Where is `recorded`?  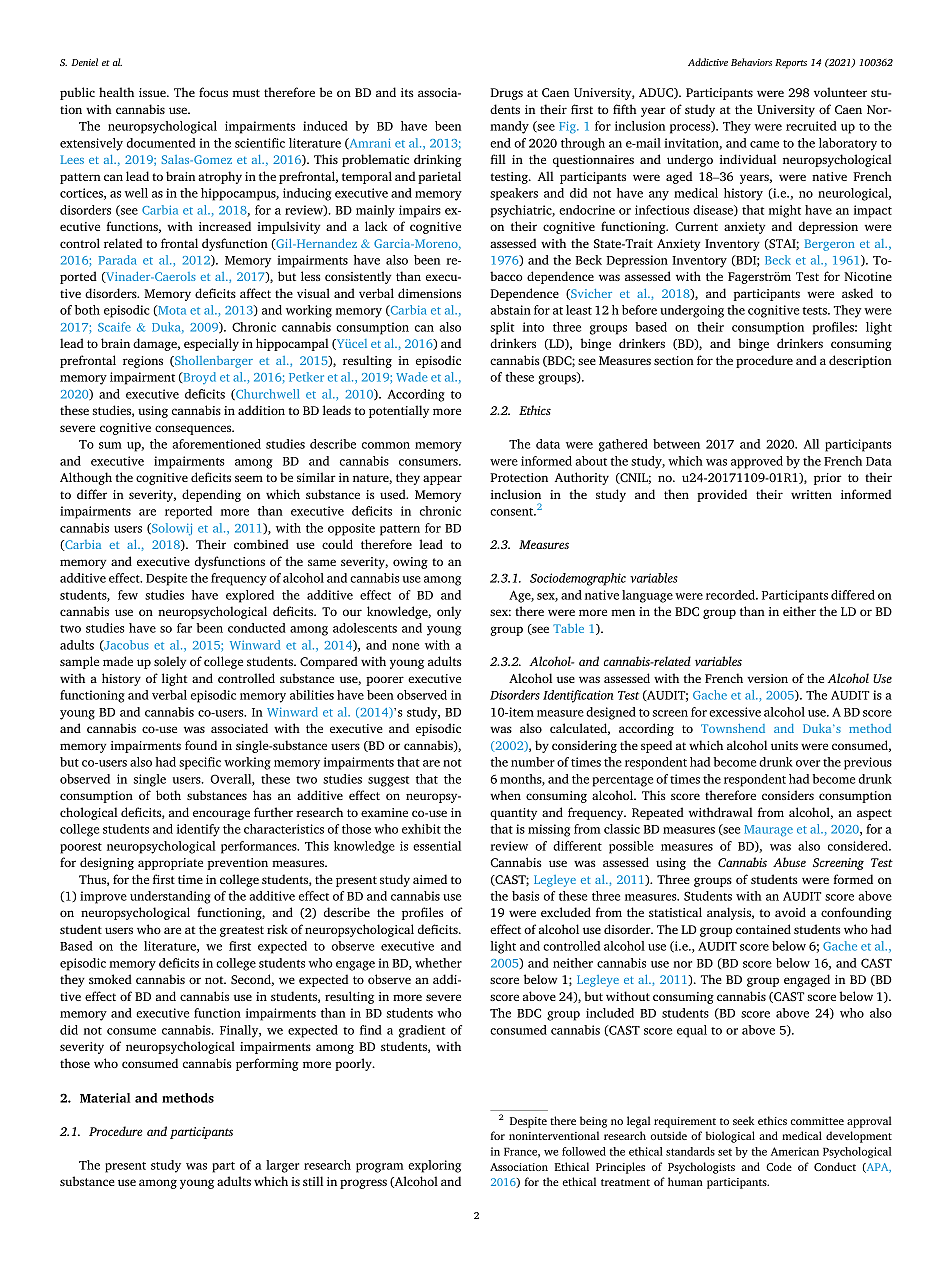 recorded is located at coordinates (731, 595).
